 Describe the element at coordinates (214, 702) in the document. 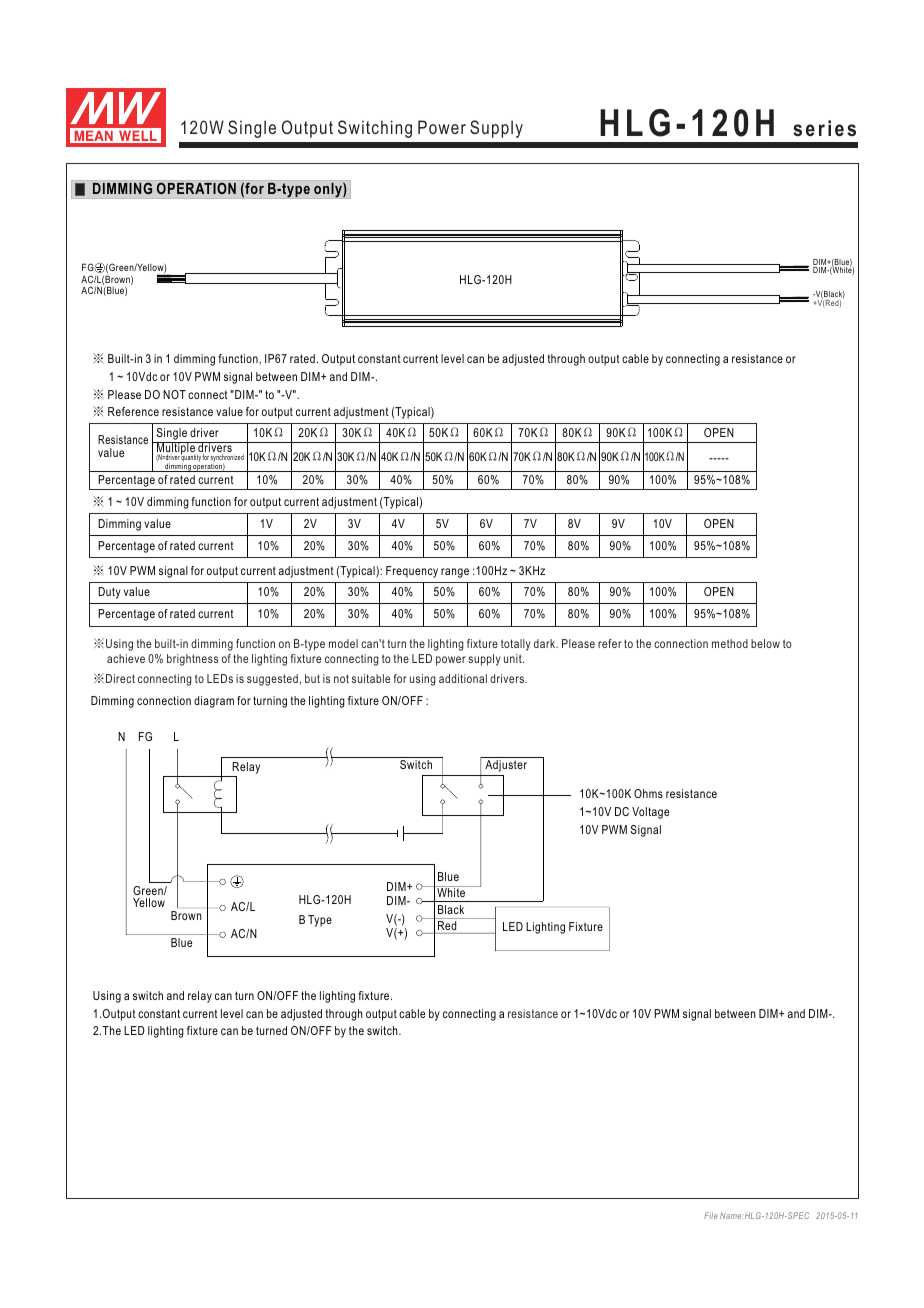

I see `diagram` at that location.
